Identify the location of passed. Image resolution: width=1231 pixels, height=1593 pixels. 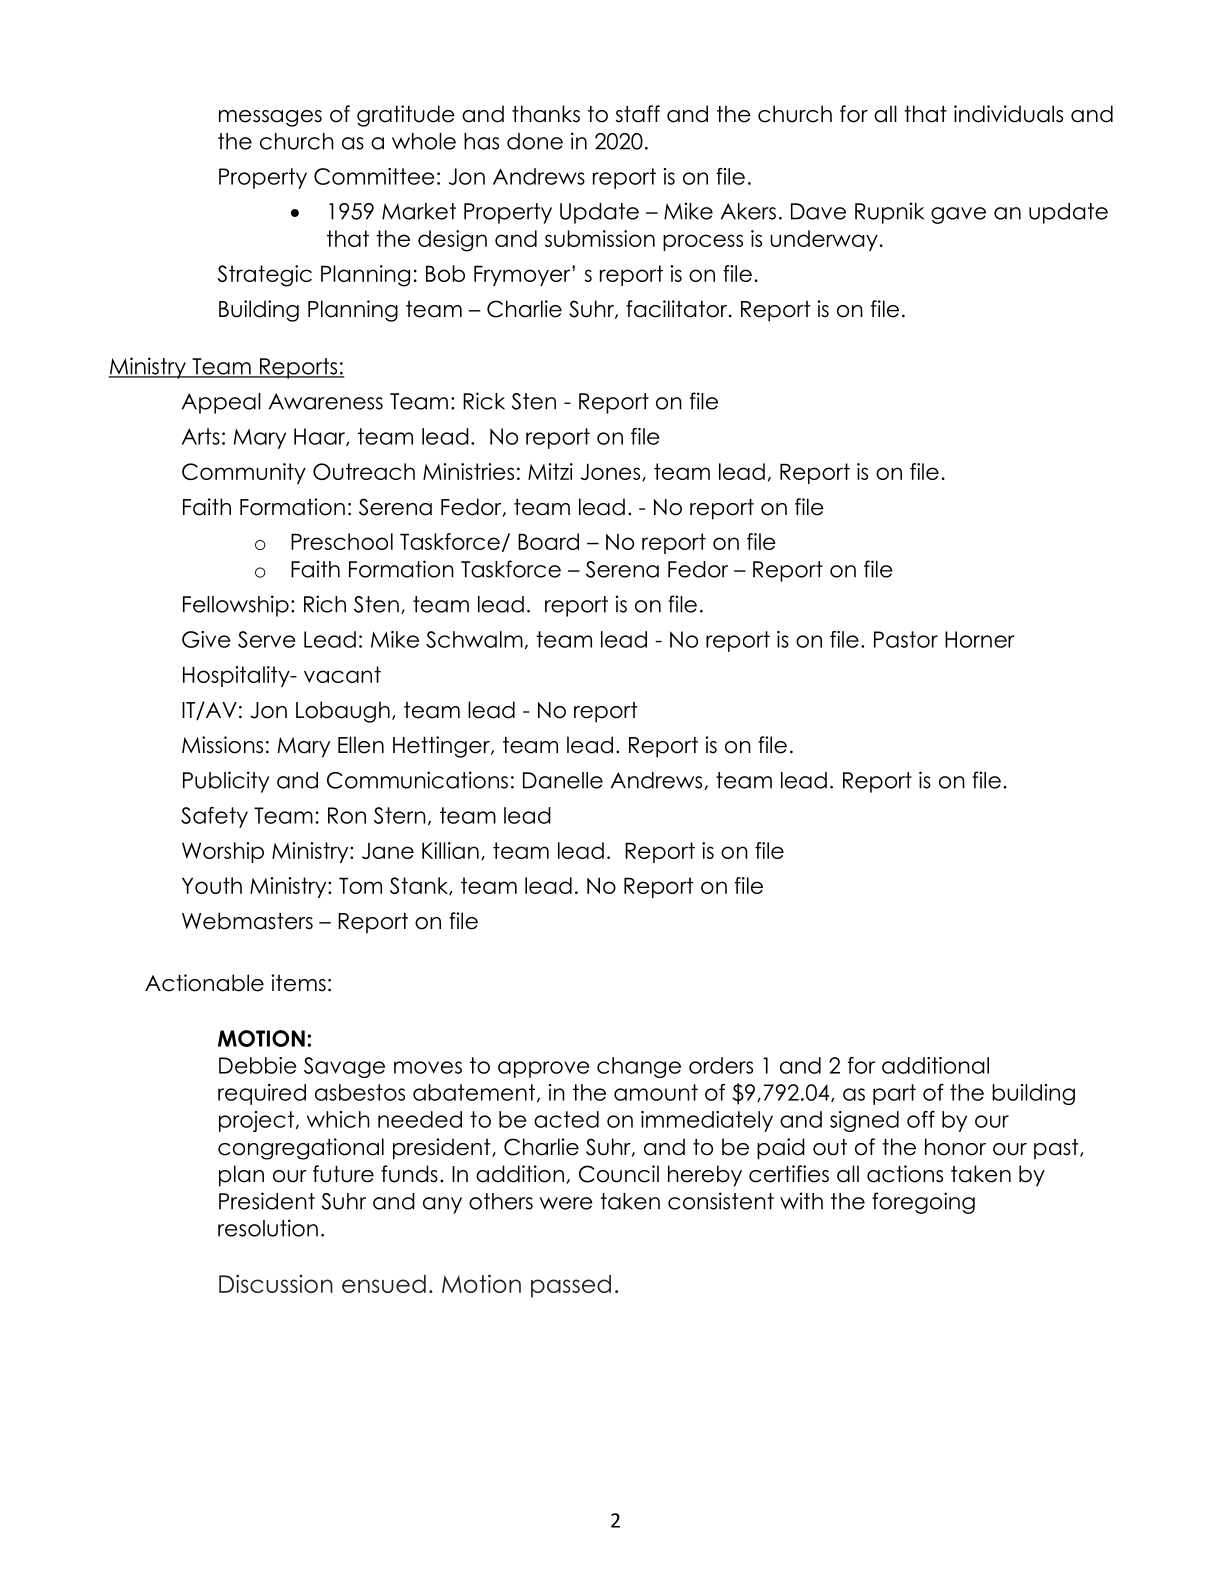
(571, 1286).
